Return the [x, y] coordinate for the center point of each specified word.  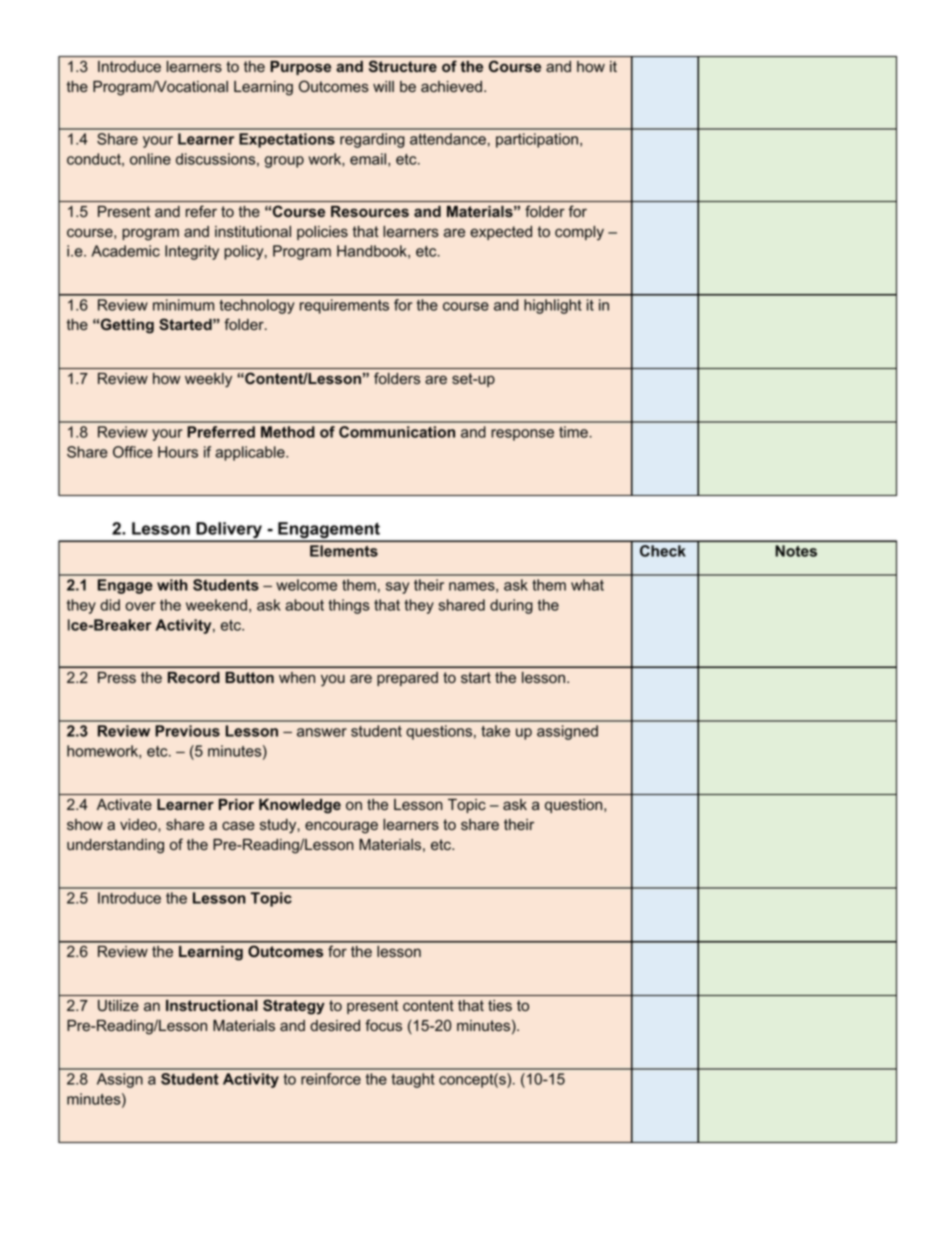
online [150, 159]
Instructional [212, 1005]
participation [537, 140]
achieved [451, 87]
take [495, 731]
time [574, 432]
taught [413, 1080]
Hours [178, 452]
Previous [187, 731]
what [587, 585]
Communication [397, 432]
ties [500, 1005]
